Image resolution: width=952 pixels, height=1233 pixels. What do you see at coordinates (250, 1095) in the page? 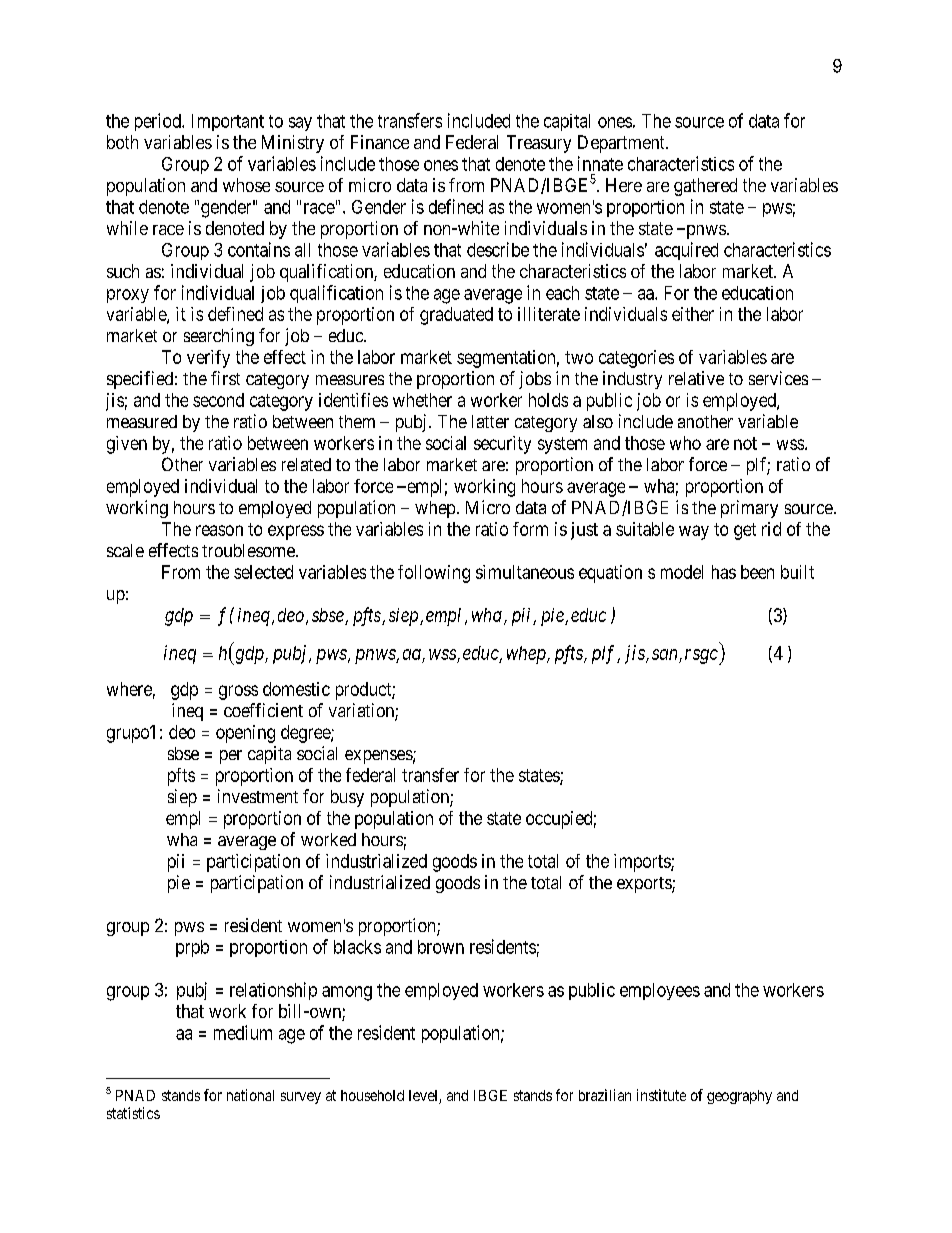
I see `national` at bounding box center [250, 1095].
